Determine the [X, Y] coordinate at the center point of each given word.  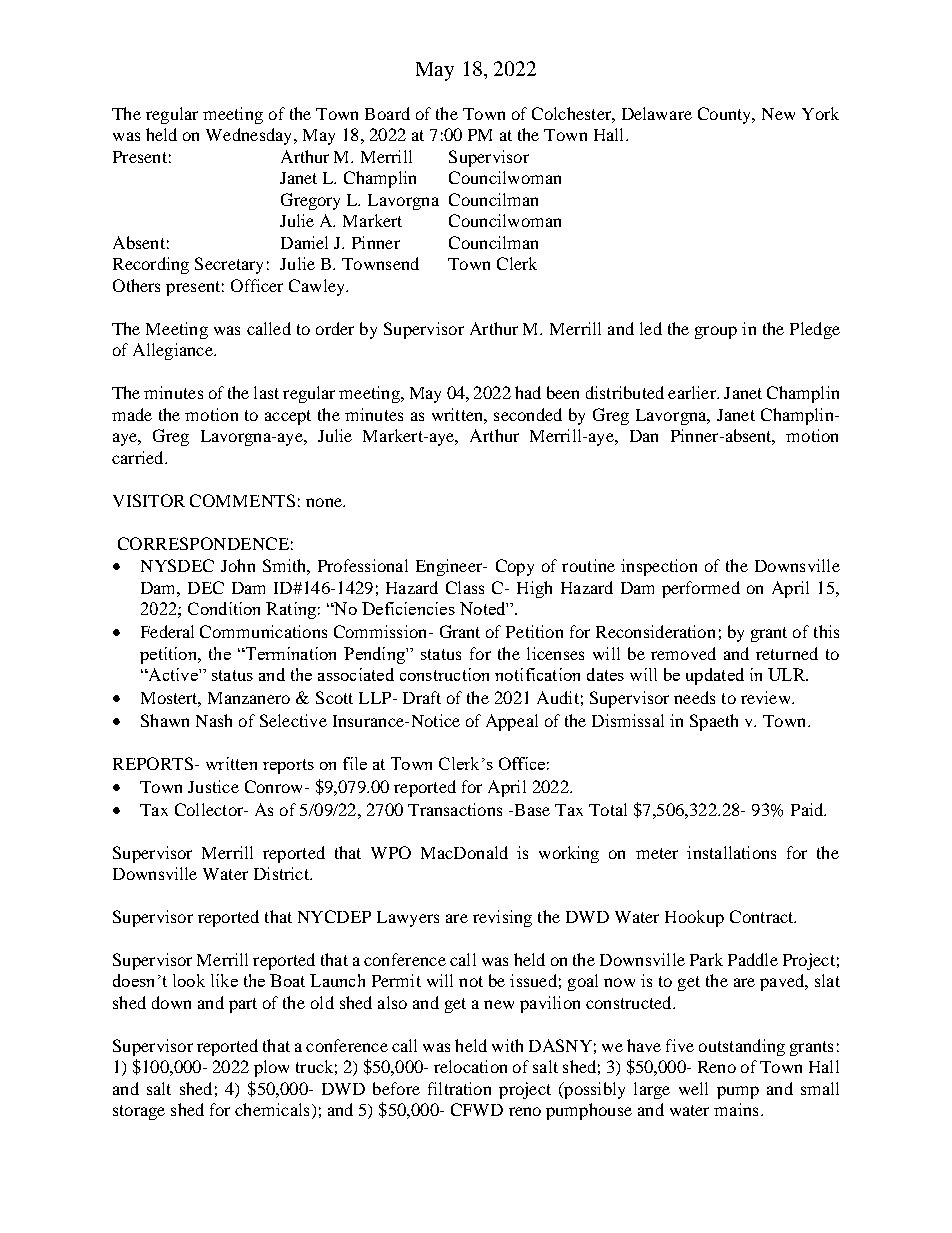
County [726, 115]
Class [465, 587]
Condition [224, 608]
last [266, 392]
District [282, 873]
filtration [459, 1088]
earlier [693, 392]
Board [387, 113]
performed [701, 589]
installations [731, 852]
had [528, 392]
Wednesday [250, 136]
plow [271, 1068]
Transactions [455, 809]
